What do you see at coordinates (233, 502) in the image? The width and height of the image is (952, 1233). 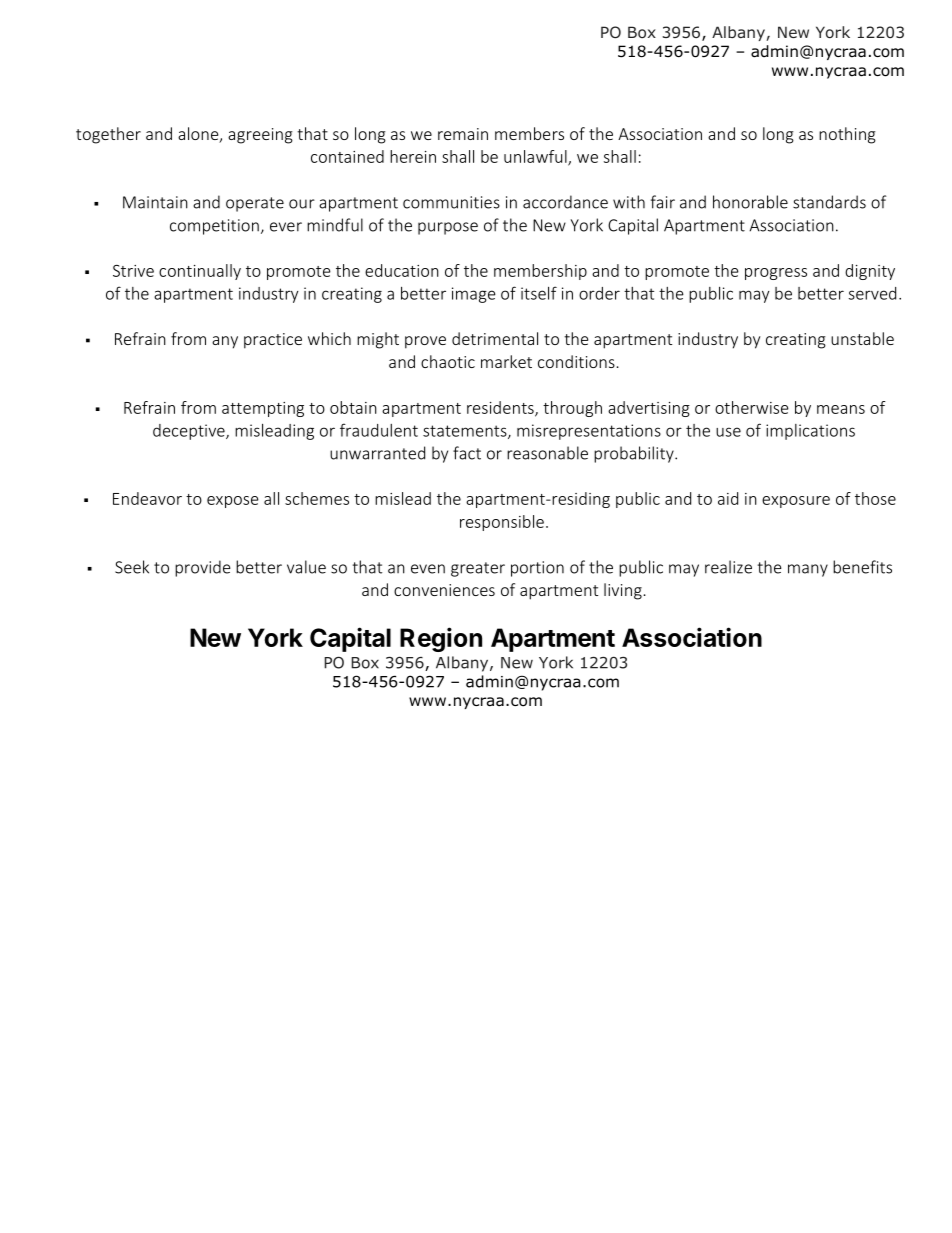 I see `expose` at bounding box center [233, 502].
